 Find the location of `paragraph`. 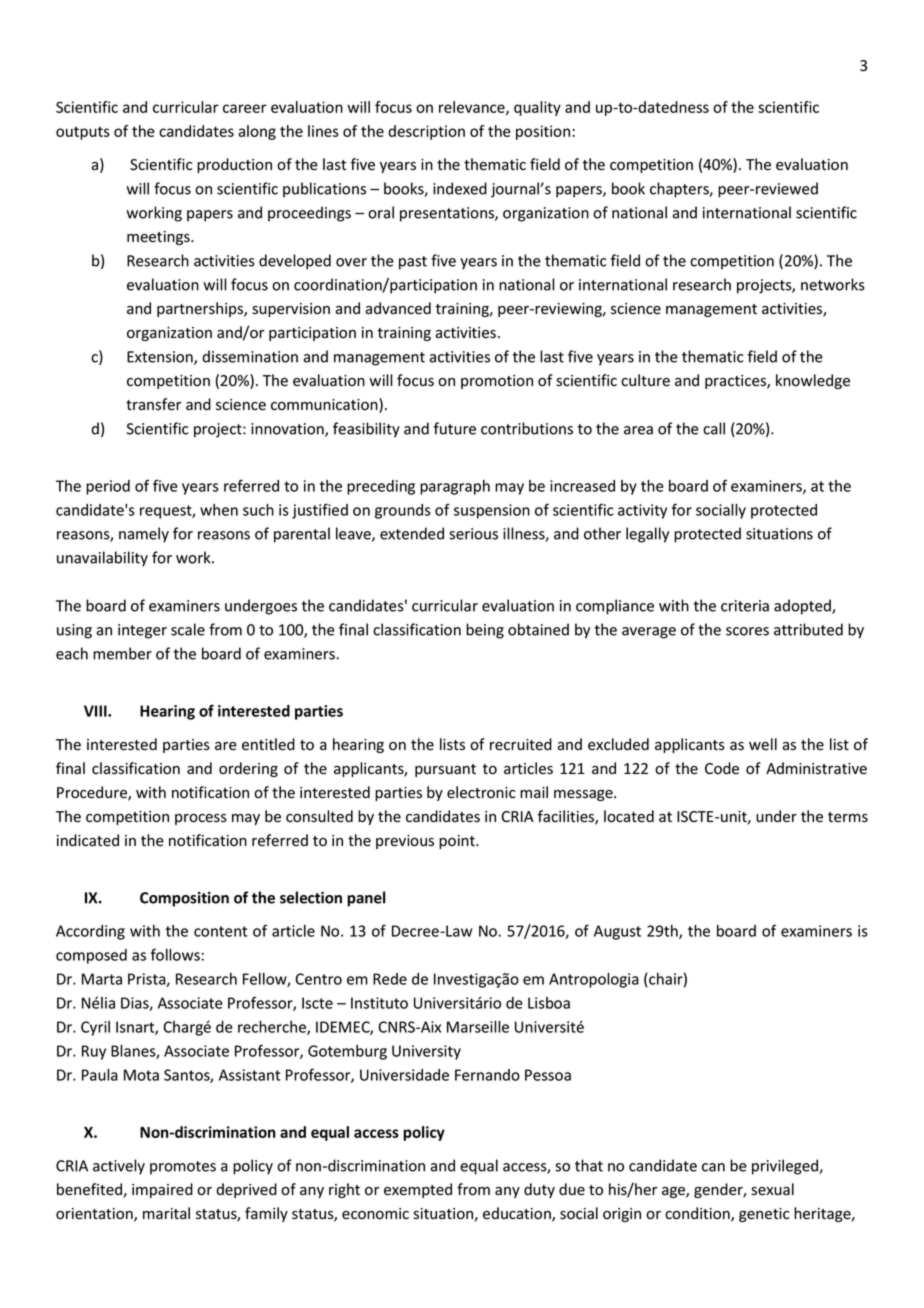

paragraph is located at coordinates (455, 487).
